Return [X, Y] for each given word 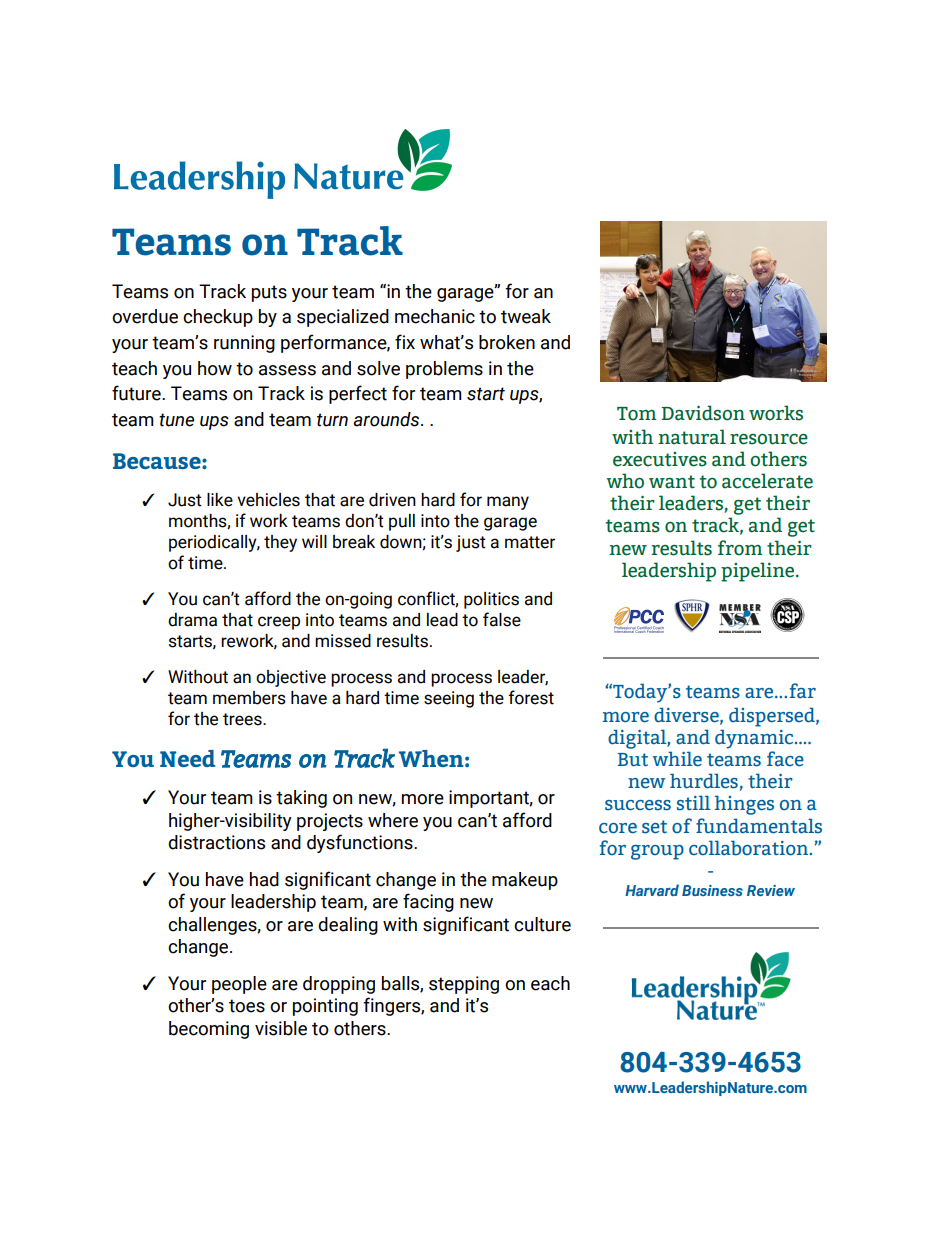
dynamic [755, 739]
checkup [218, 318]
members [249, 698]
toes [247, 1006]
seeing [449, 699]
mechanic [435, 316]
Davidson [703, 413]
